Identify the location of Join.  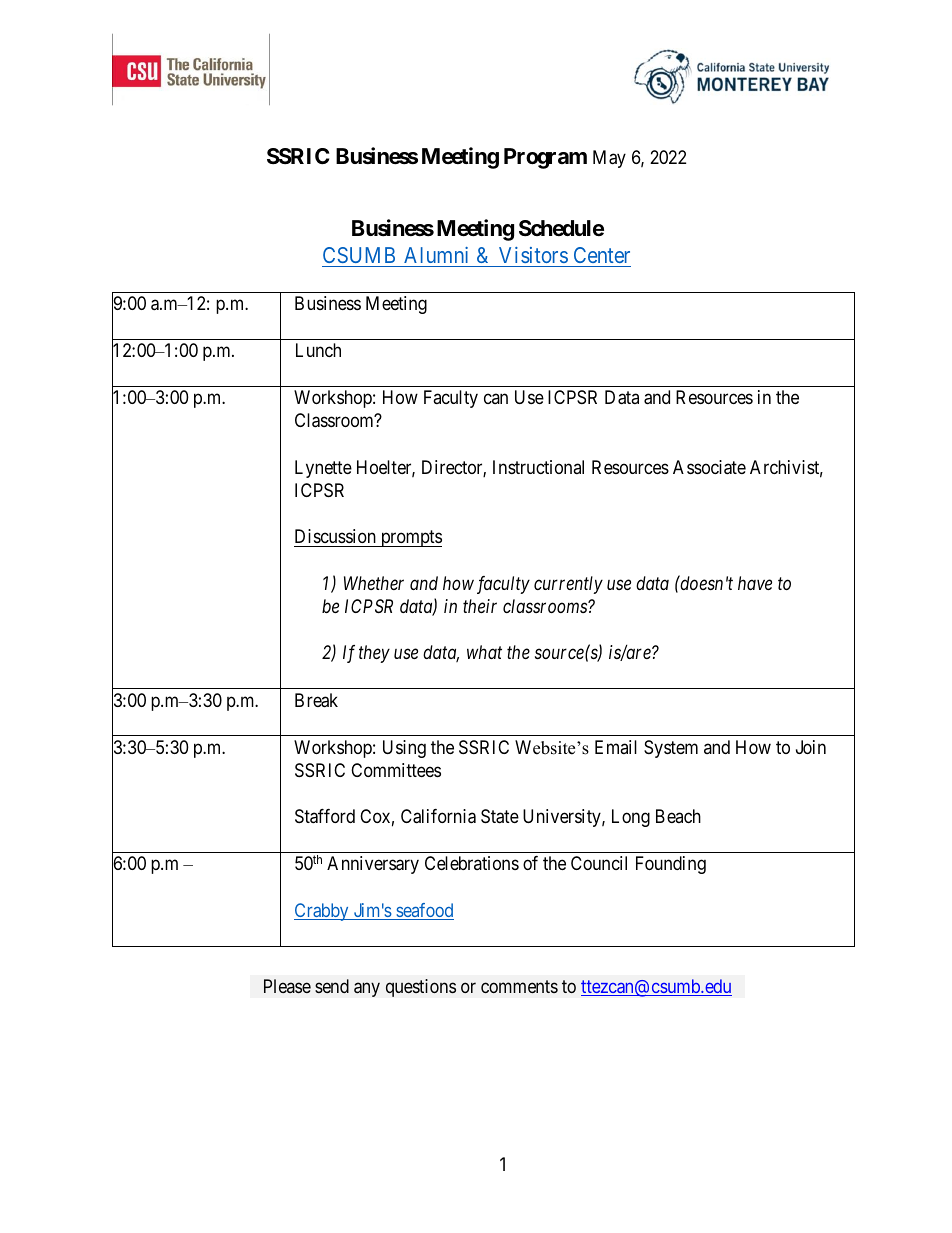
(811, 747).
